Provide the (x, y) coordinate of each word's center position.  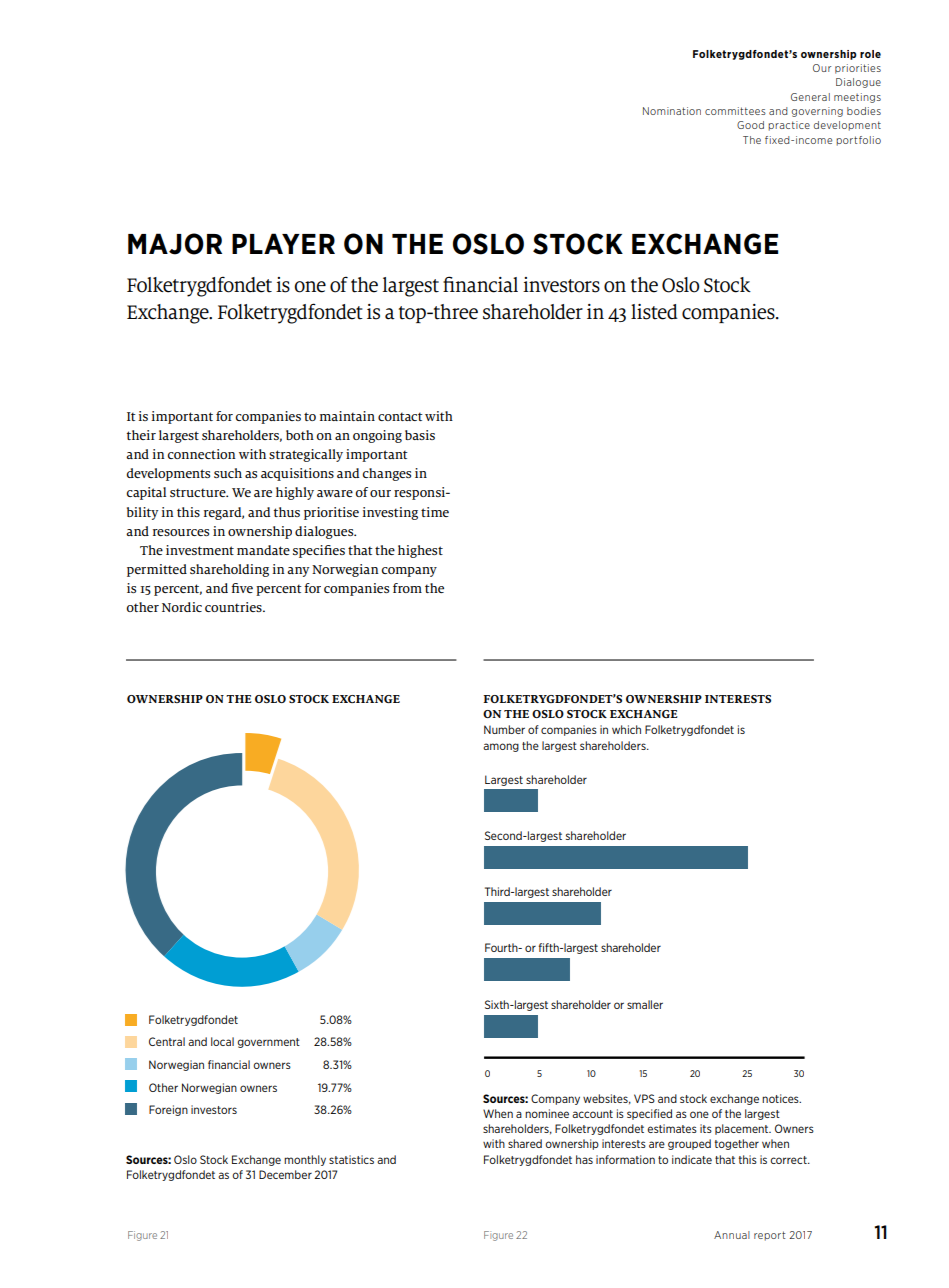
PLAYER (283, 243)
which (626, 729)
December (285, 1174)
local (222, 1041)
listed (654, 312)
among (501, 747)
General (810, 97)
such (228, 473)
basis (420, 435)
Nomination (672, 111)
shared (525, 1143)
